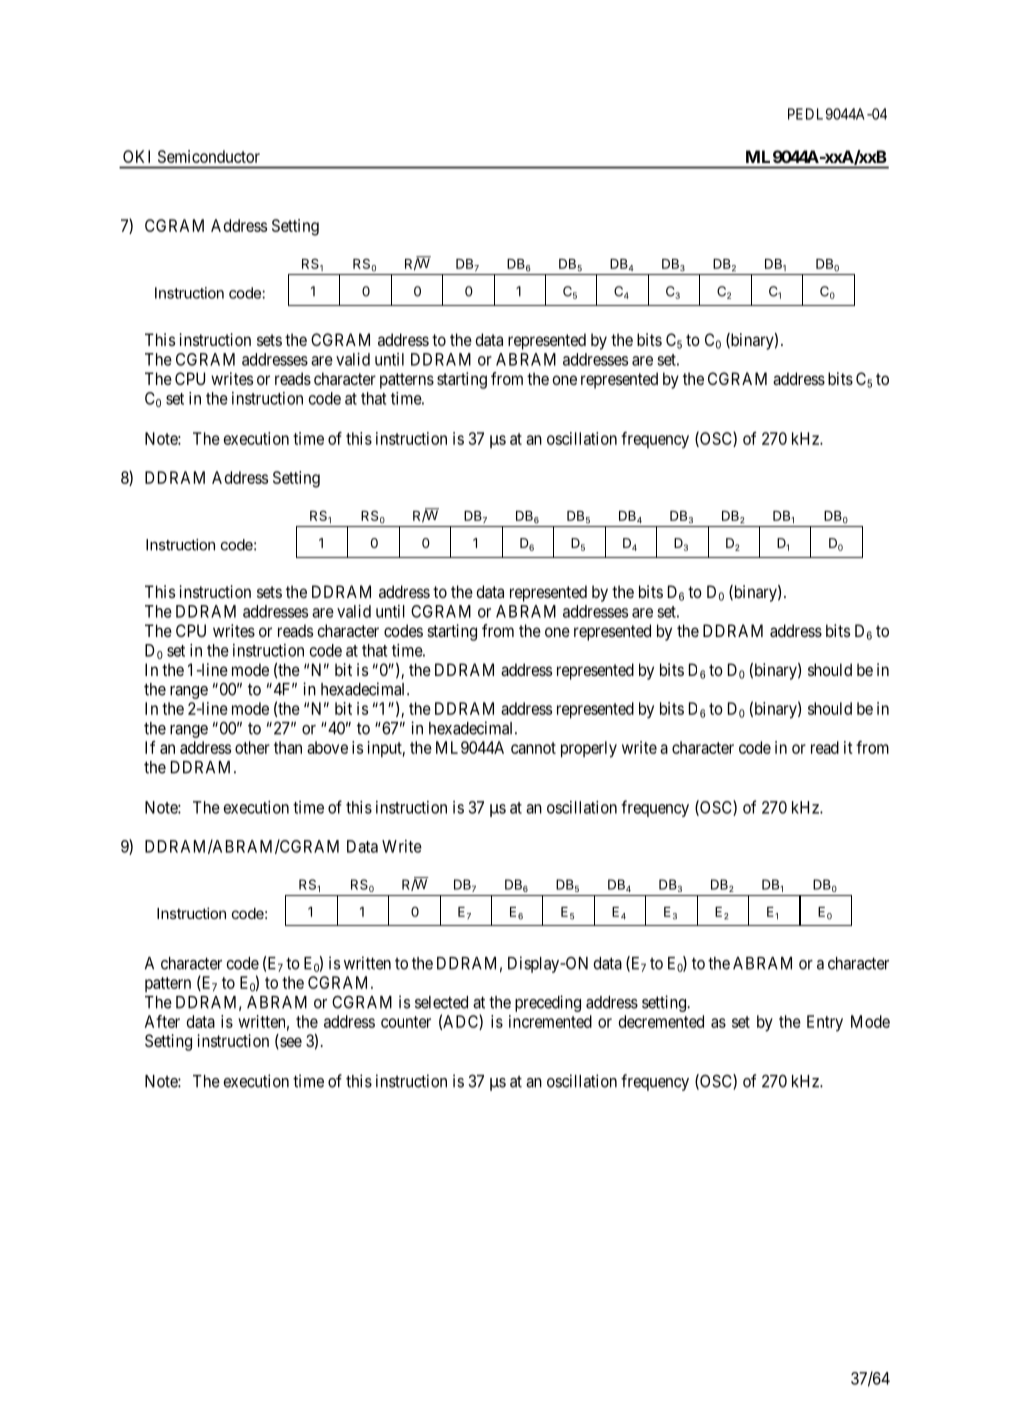  Describe the element at coordinates (162, 1021) in the screenshot. I see `After` at that location.
